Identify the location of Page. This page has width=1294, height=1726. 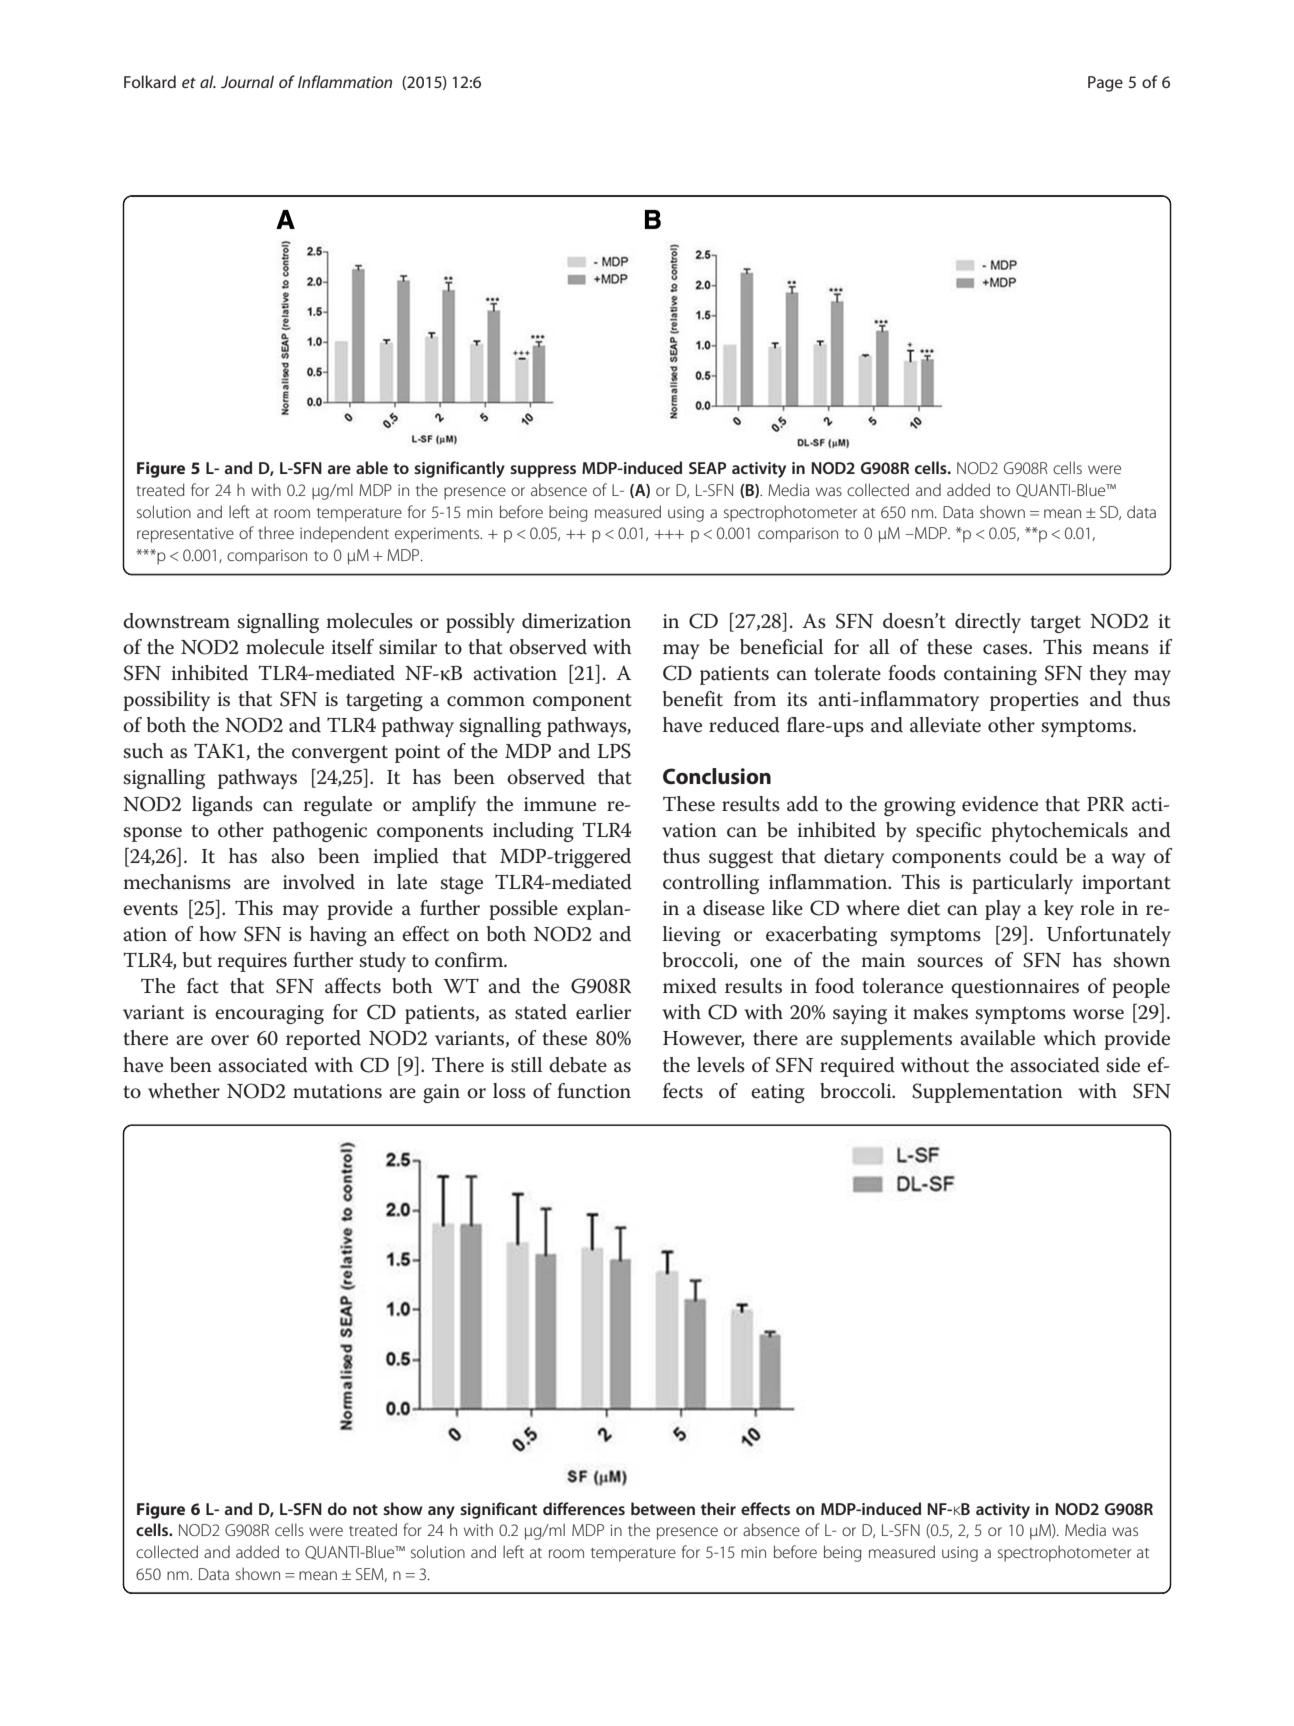
(1105, 84).
